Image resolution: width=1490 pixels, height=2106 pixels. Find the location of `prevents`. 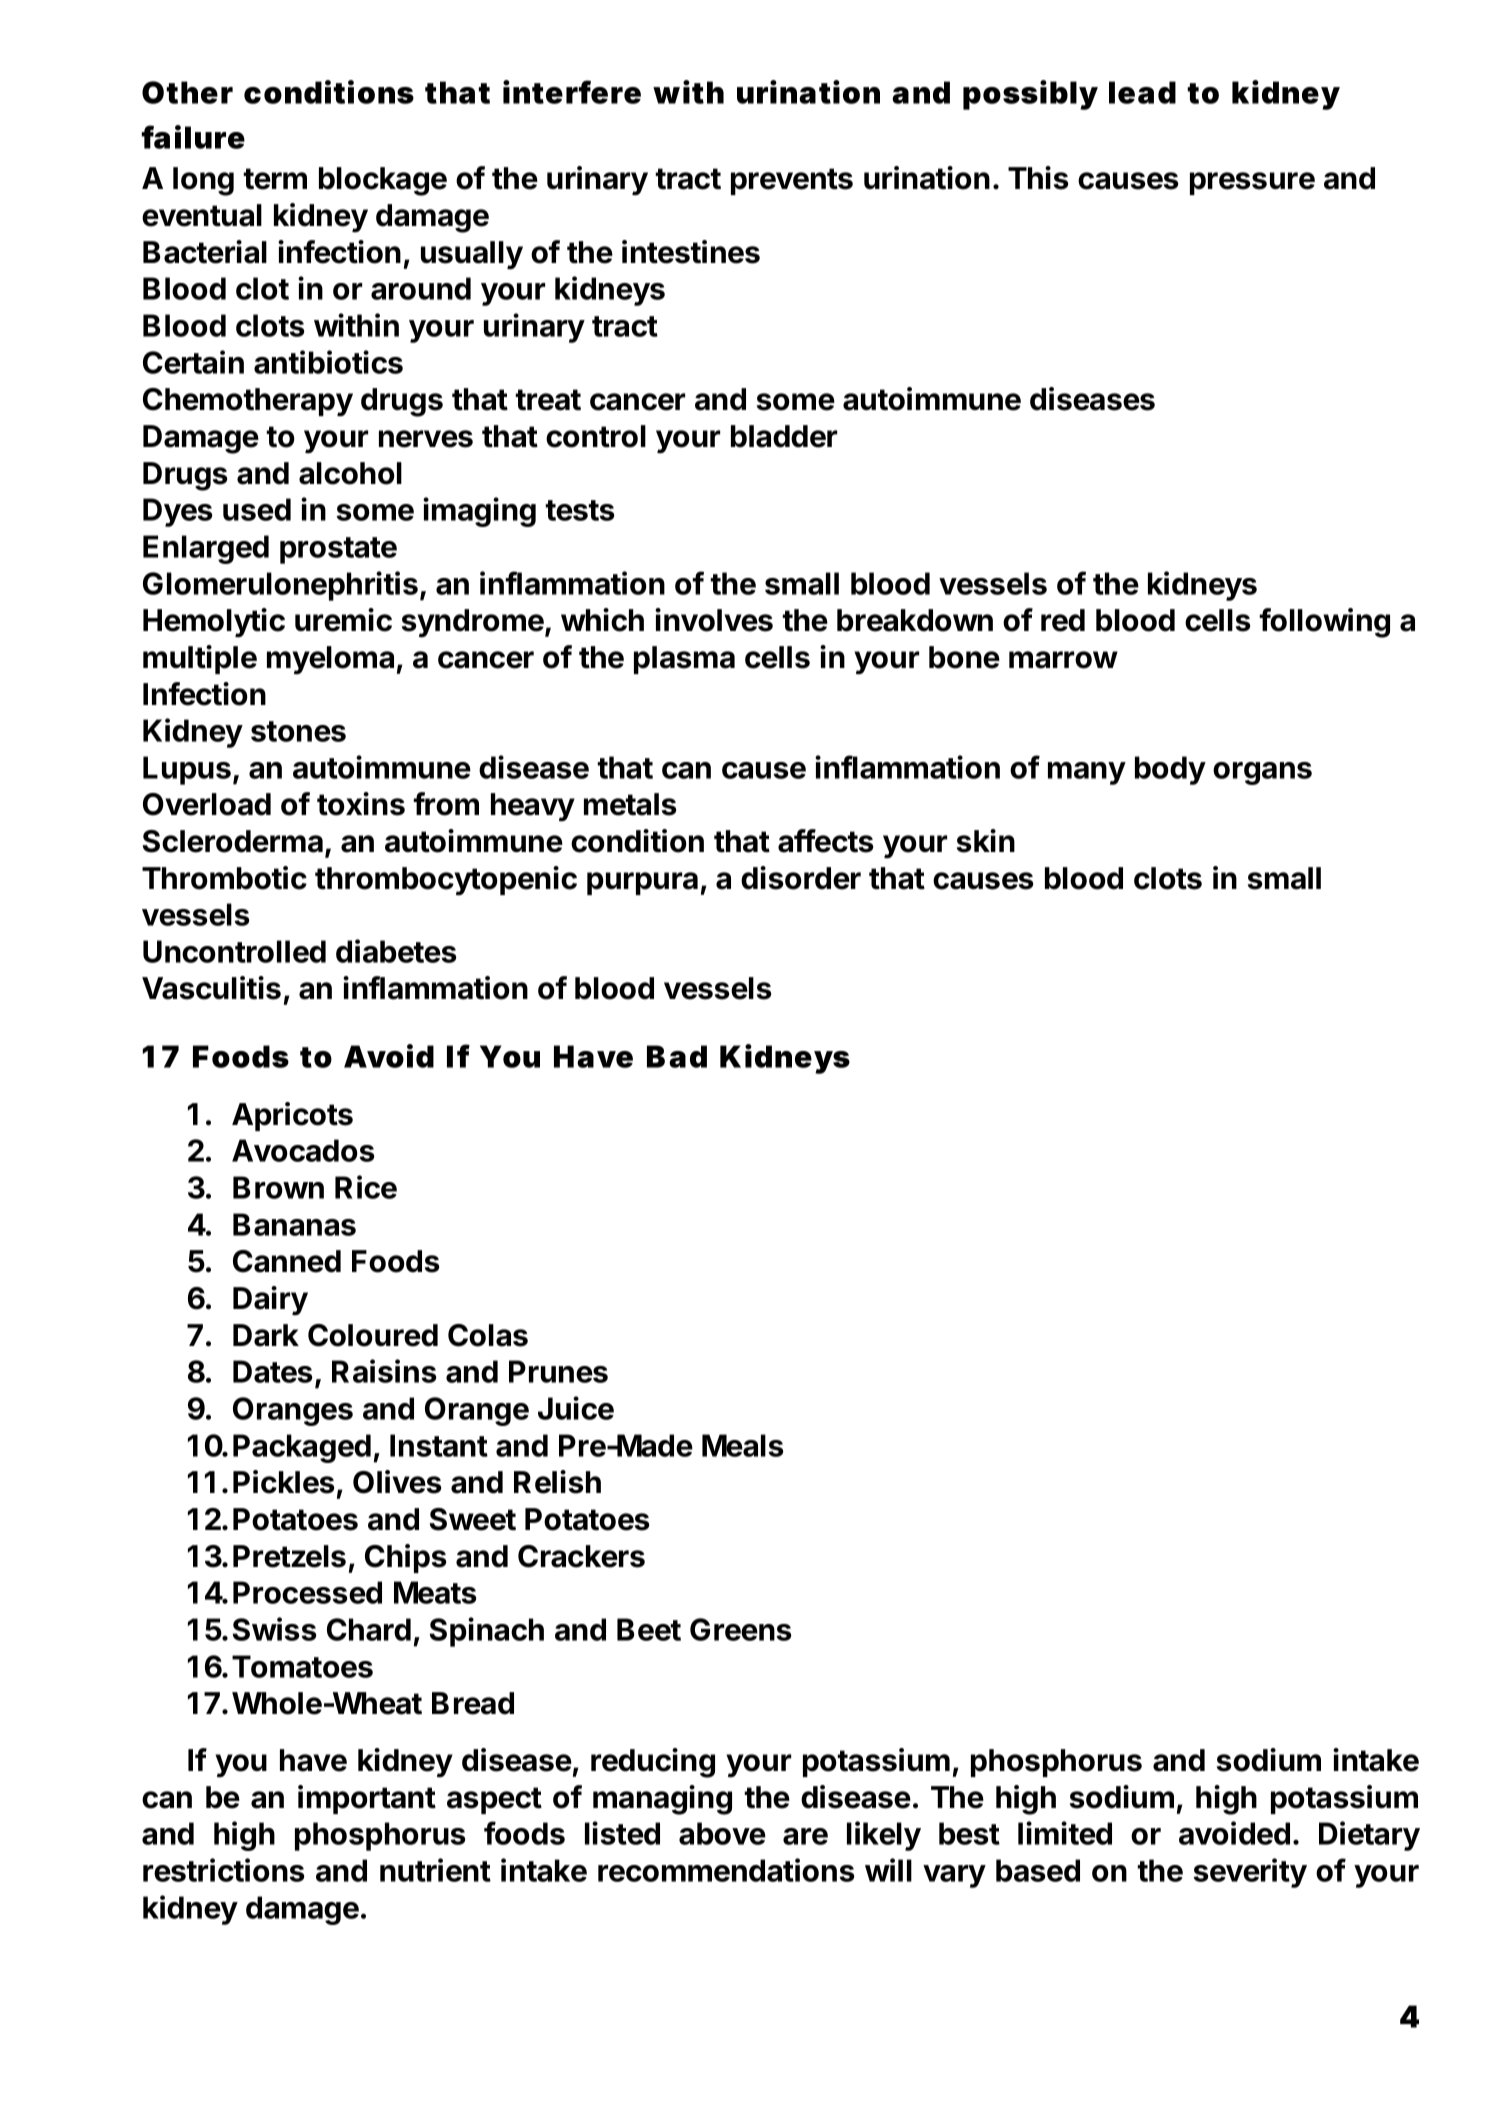

prevents is located at coordinates (792, 181).
